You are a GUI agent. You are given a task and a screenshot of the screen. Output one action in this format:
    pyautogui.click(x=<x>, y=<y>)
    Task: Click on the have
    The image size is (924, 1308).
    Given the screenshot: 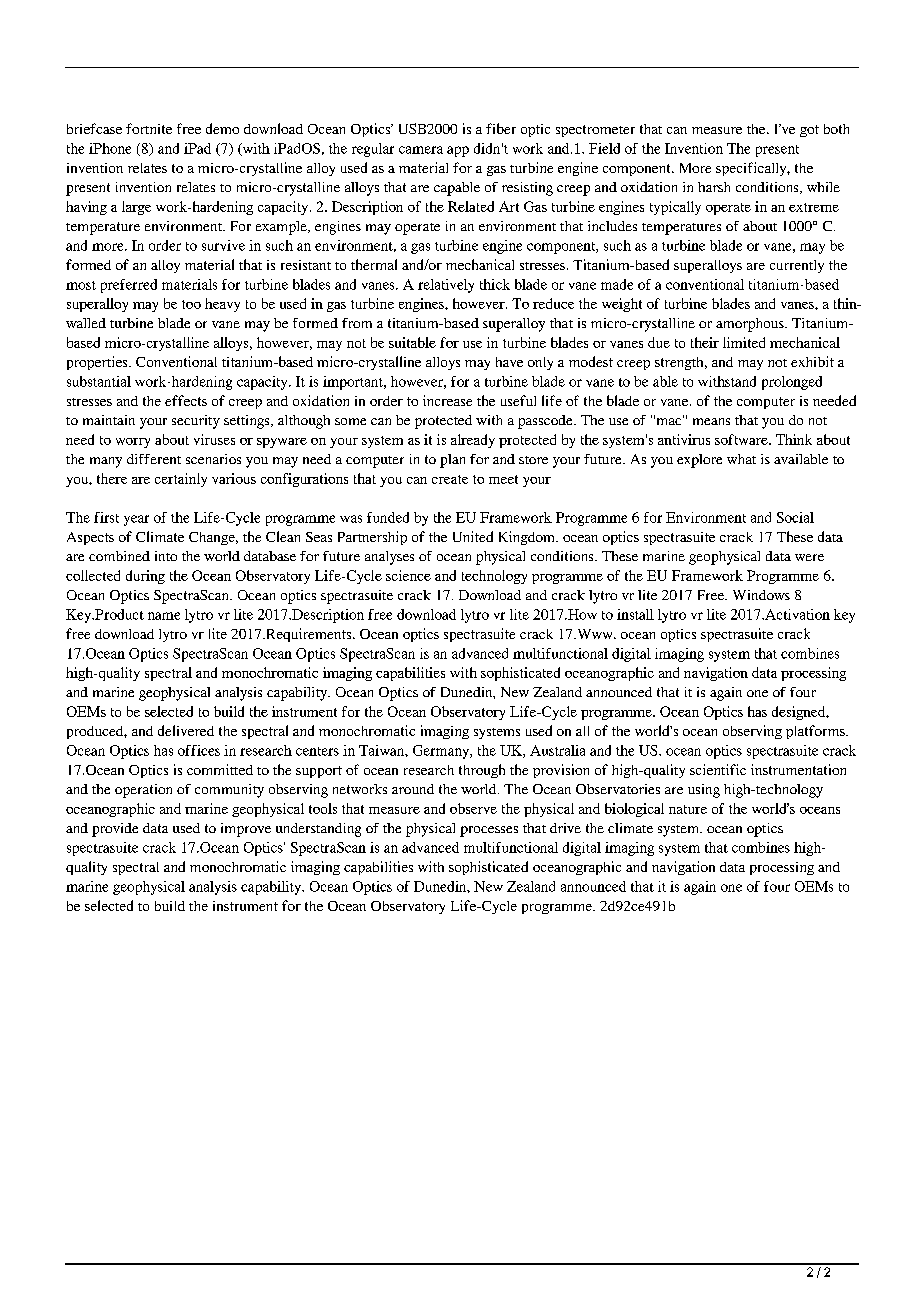 What is the action you would take?
    pyautogui.click(x=509, y=362)
